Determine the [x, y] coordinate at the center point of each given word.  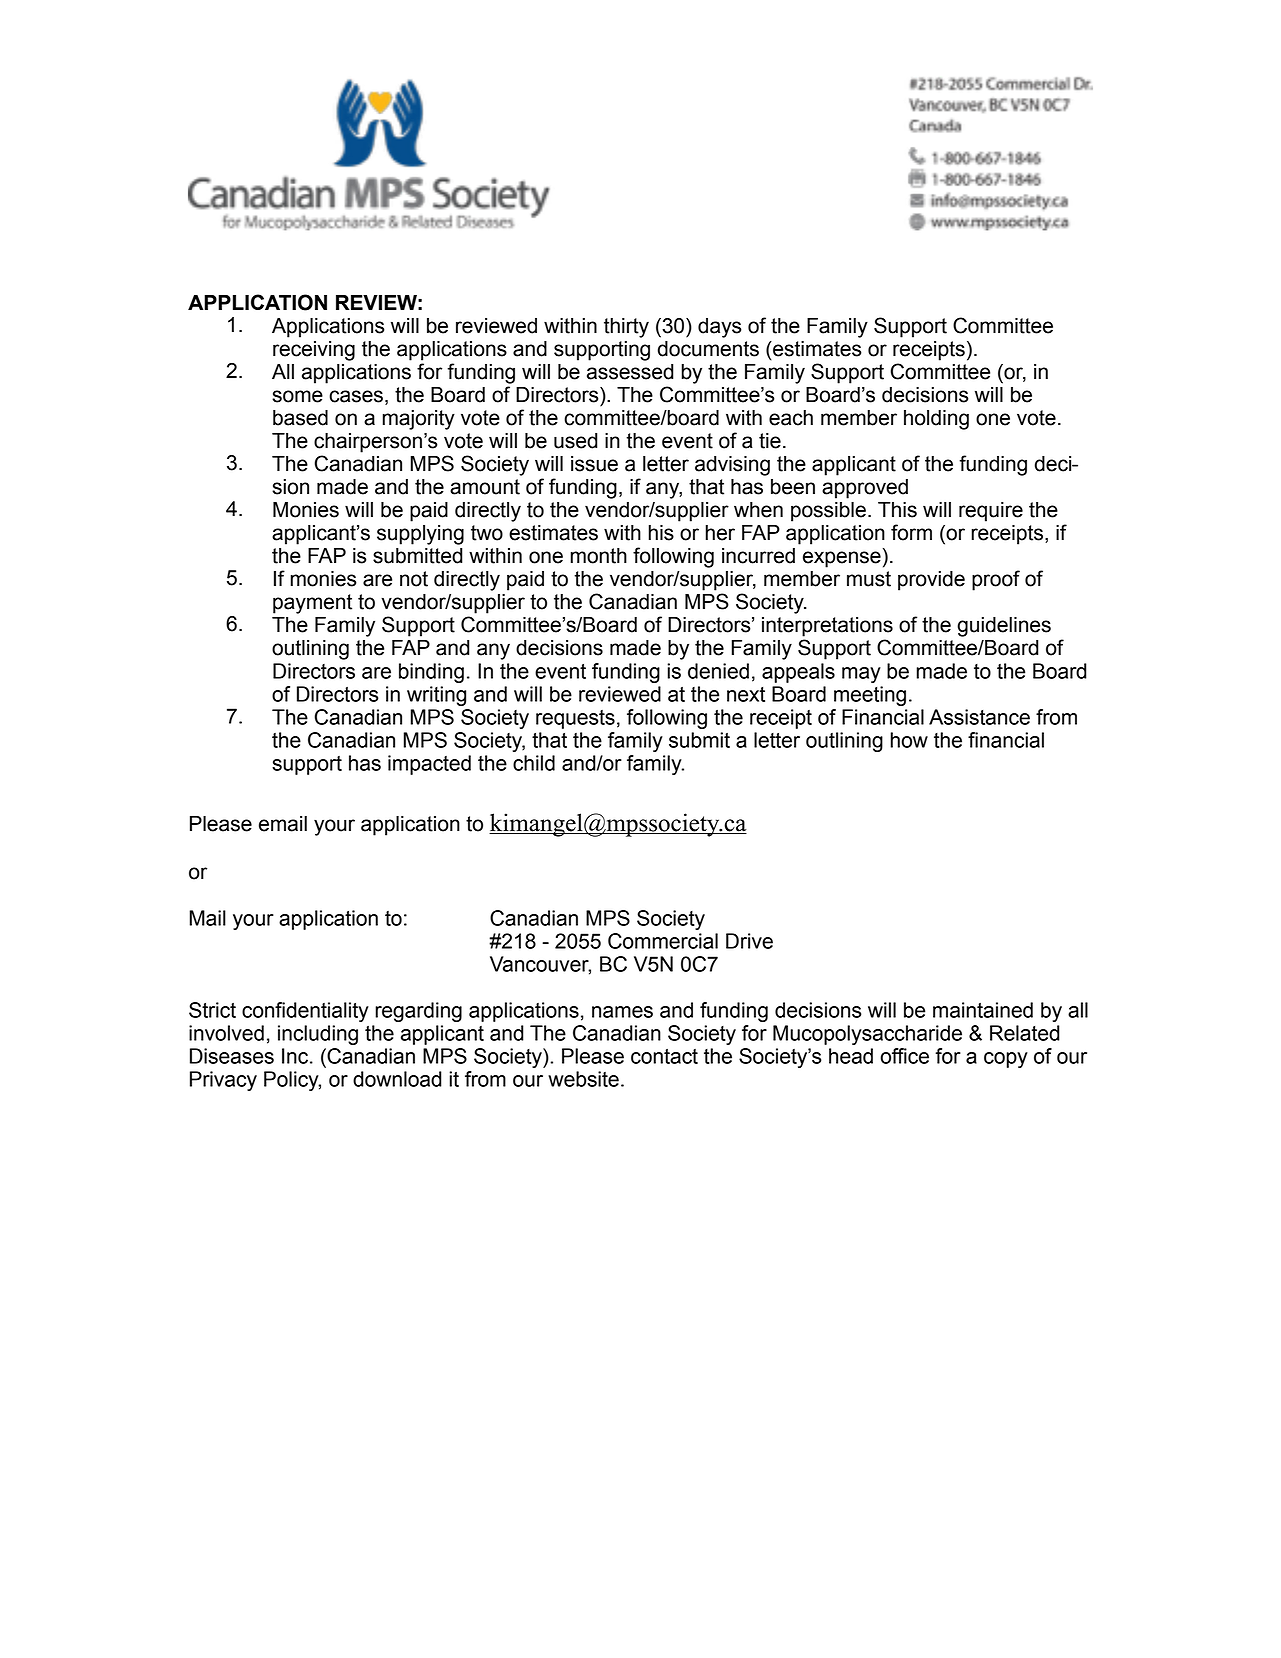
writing [436, 696]
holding [936, 420]
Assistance [979, 717]
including [318, 1035]
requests [575, 719]
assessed [630, 372]
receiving [314, 351]
